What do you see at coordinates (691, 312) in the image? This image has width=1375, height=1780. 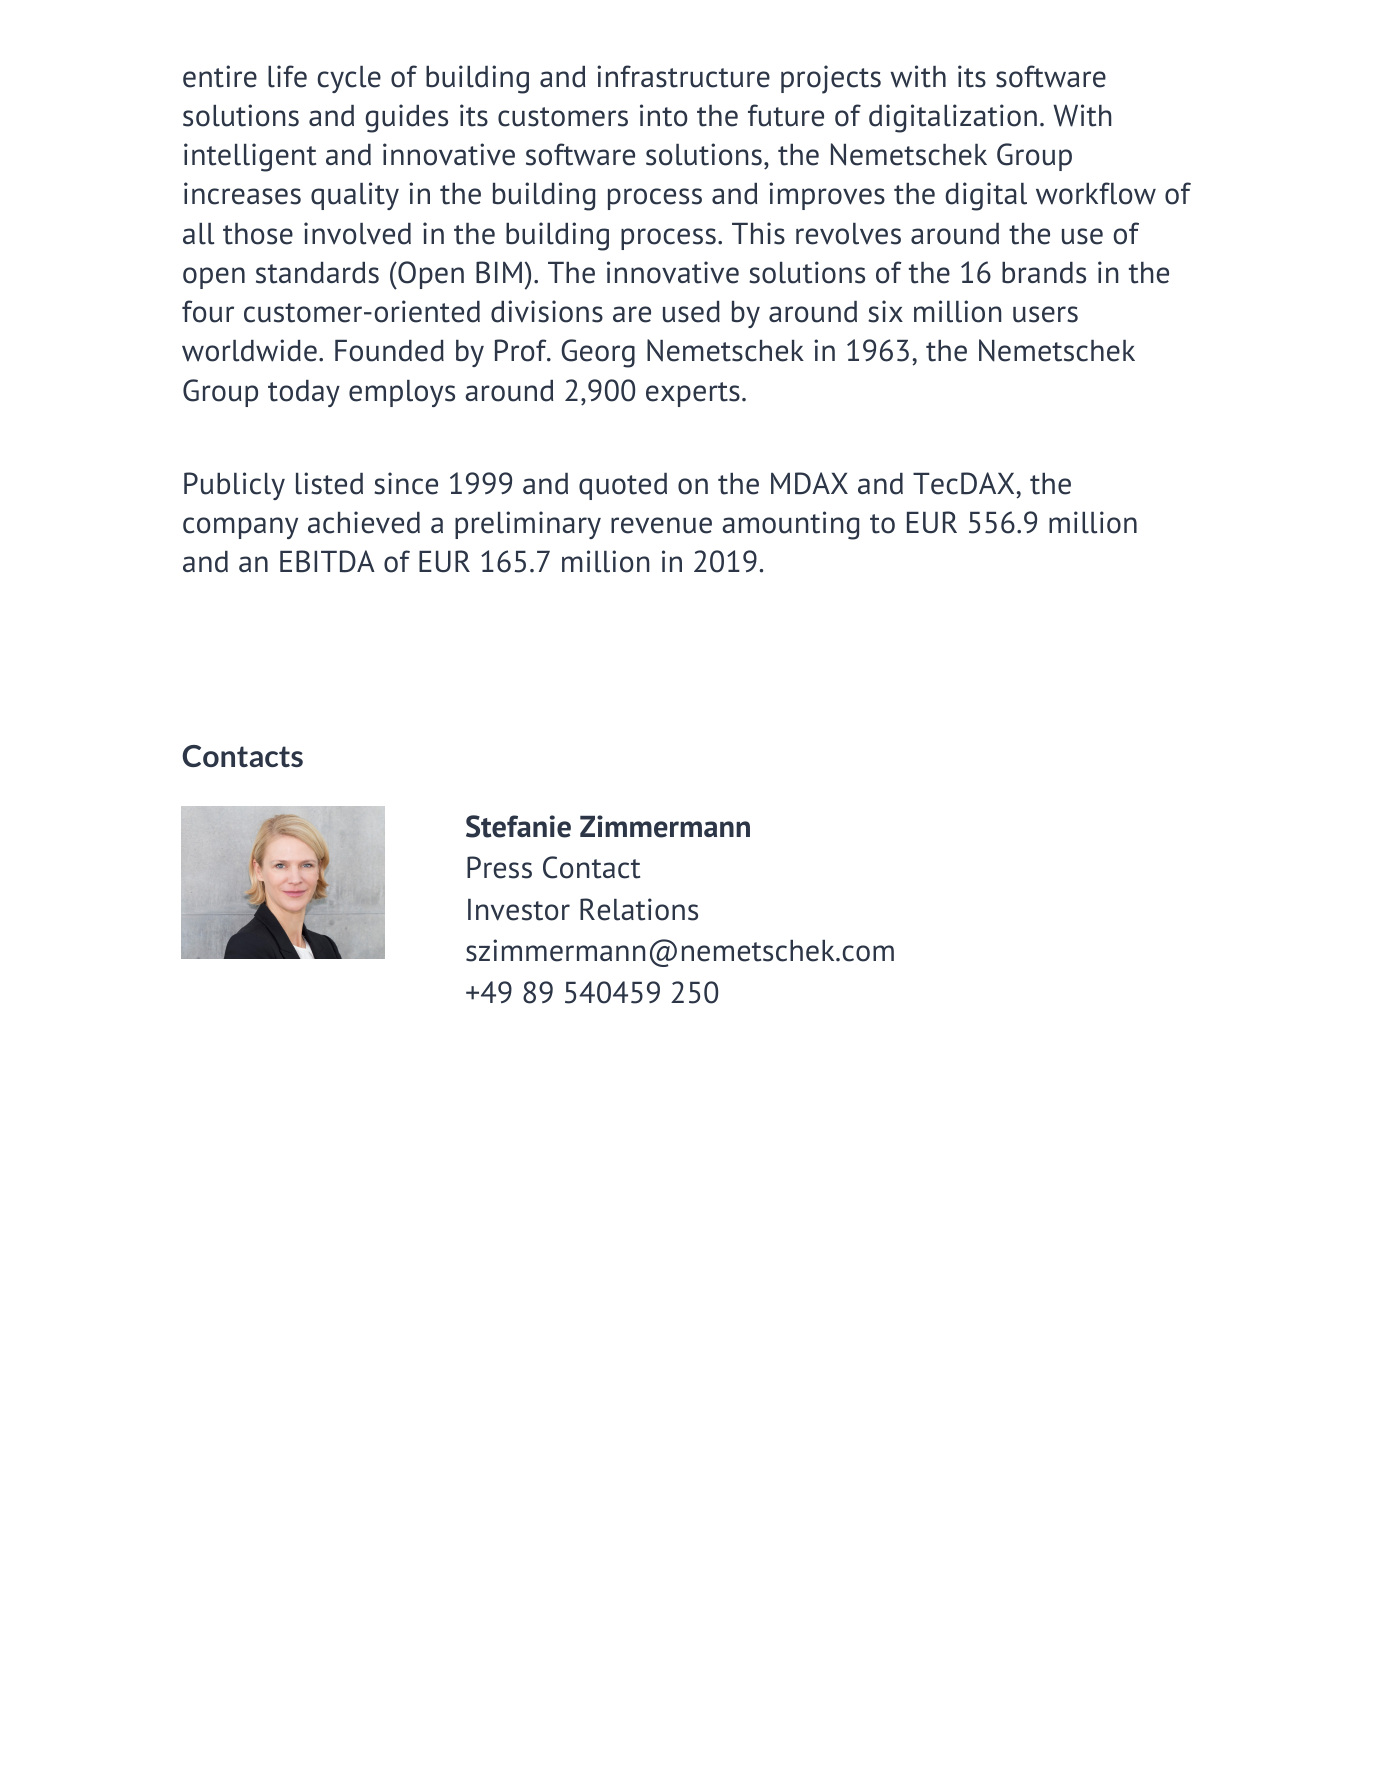 I see `used` at bounding box center [691, 312].
